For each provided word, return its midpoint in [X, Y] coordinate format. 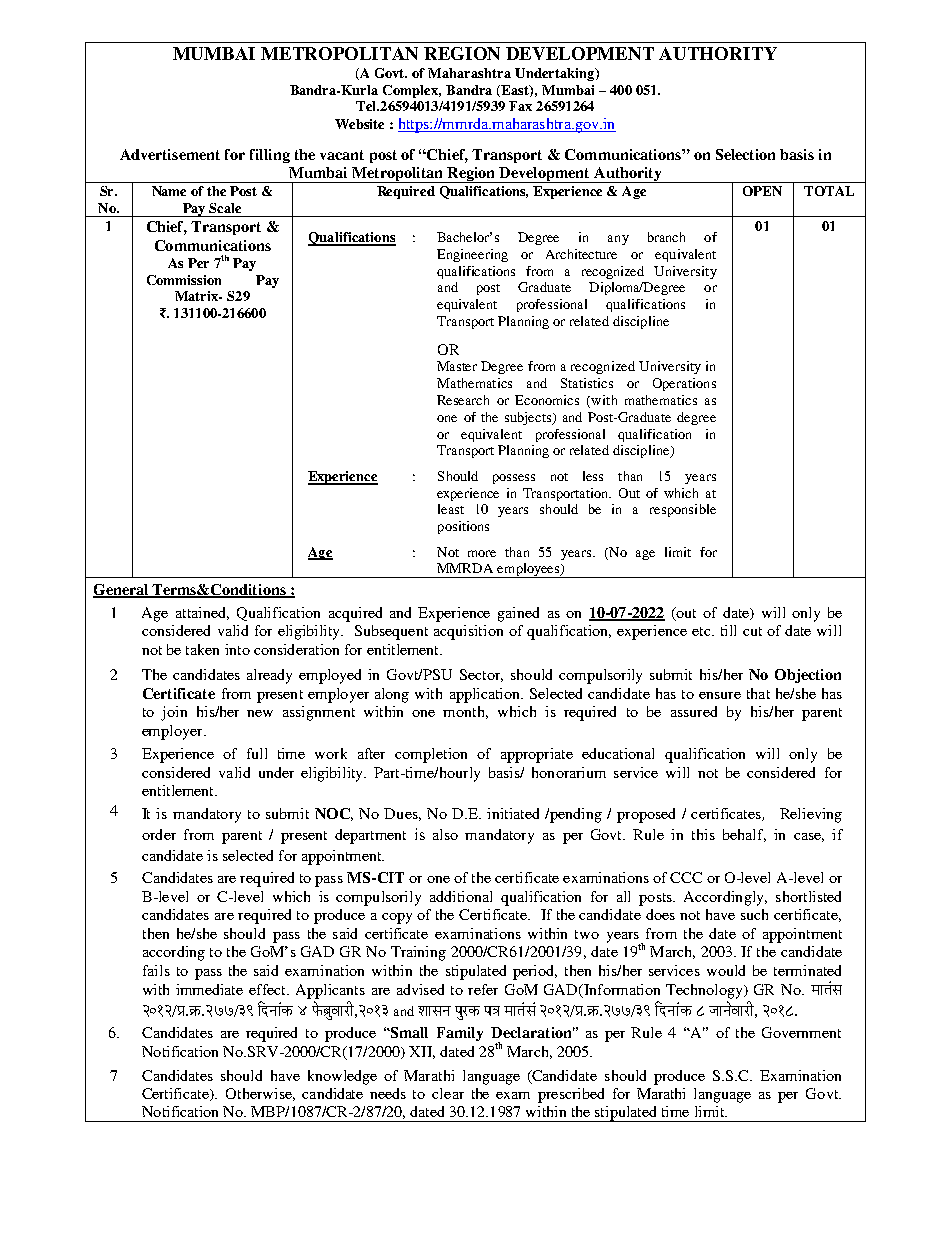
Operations [684, 384]
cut [752, 631]
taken [202, 649]
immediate [209, 989]
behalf [744, 835]
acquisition [468, 632]
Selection [745, 154]
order [159, 834]
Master [457, 366]
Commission [184, 280]
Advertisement [170, 154]
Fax [520, 106]
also [445, 834]
